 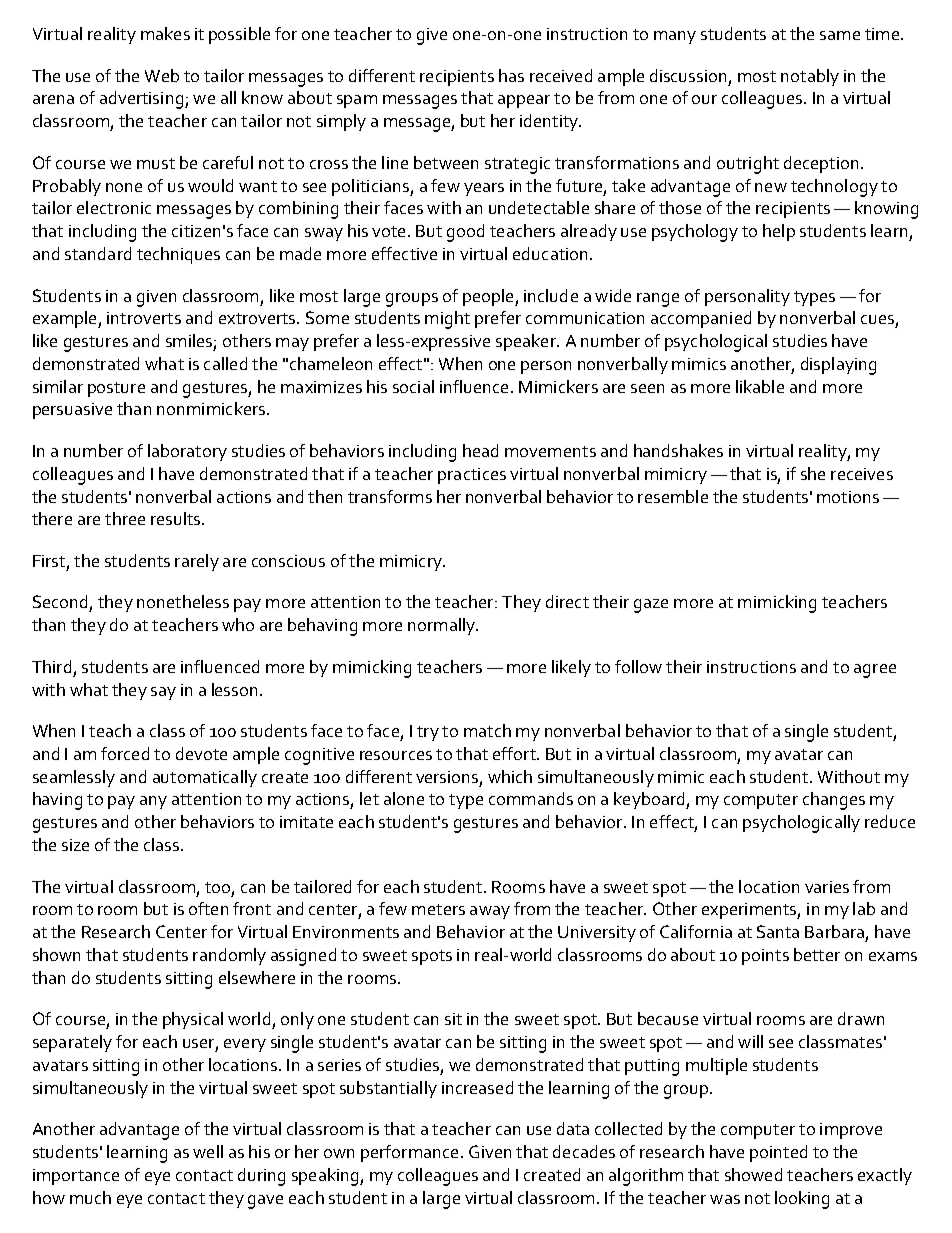 What do you see at coordinates (813, 473) in the screenshot?
I see `she` at bounding box center [813, 473].
